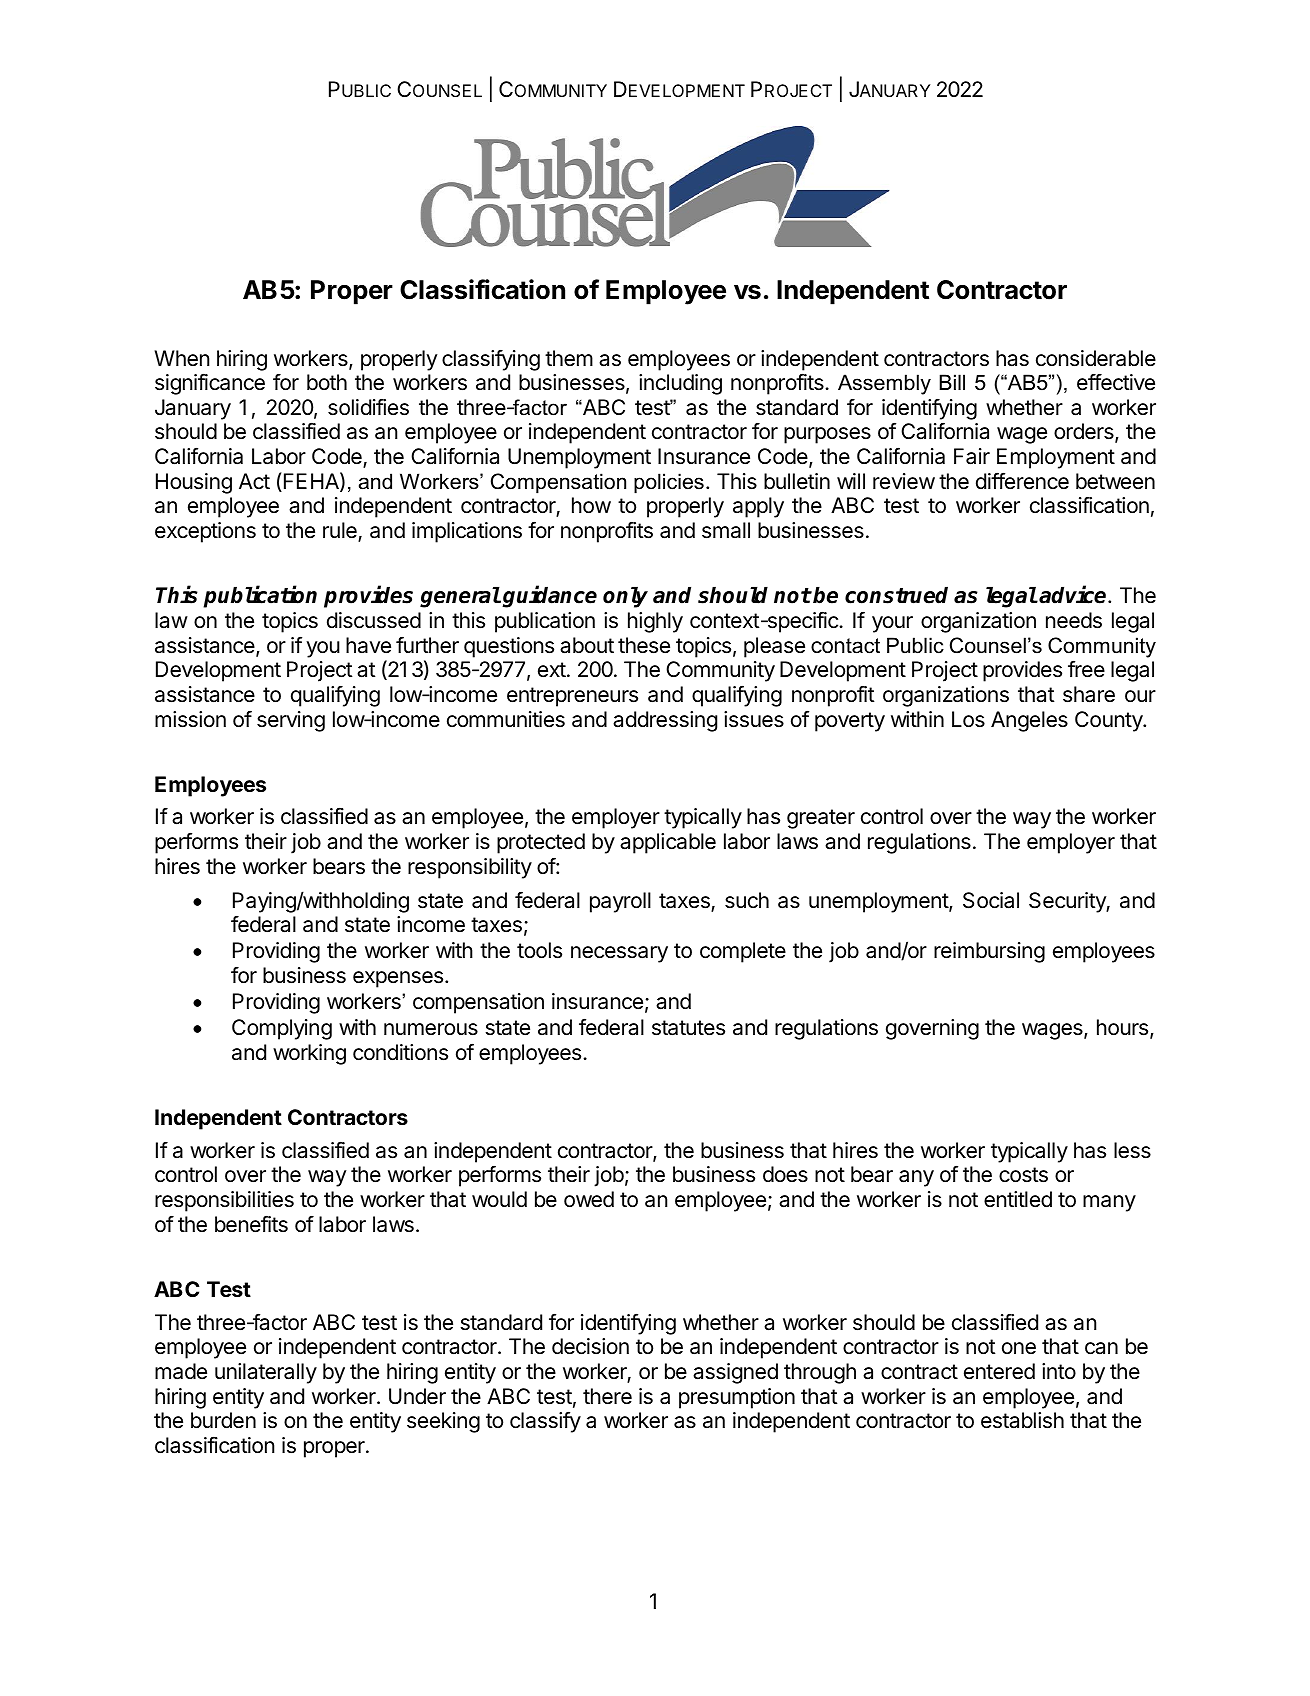  I want to click on there, so click(607, 1396).
